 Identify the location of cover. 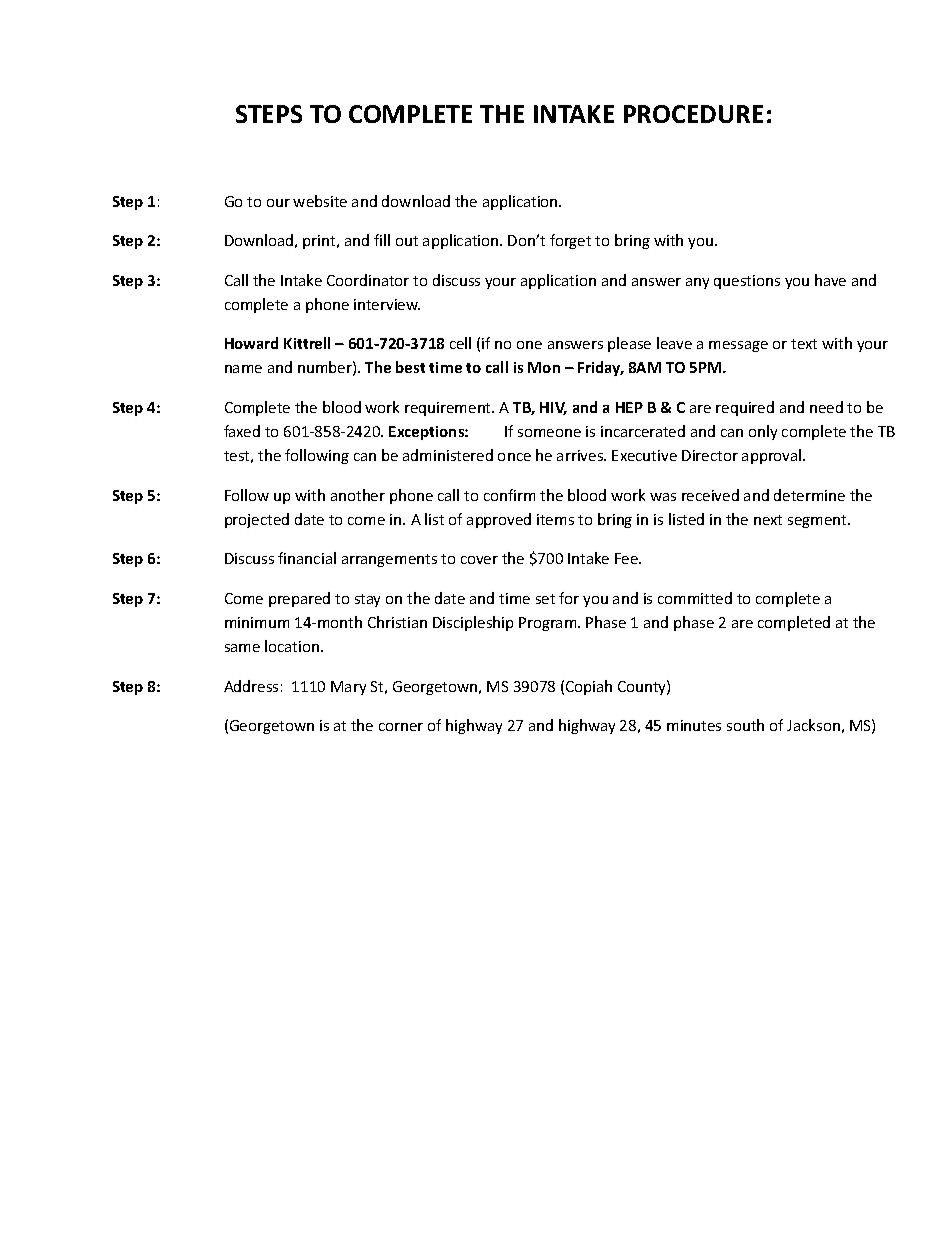
(479, 560).
